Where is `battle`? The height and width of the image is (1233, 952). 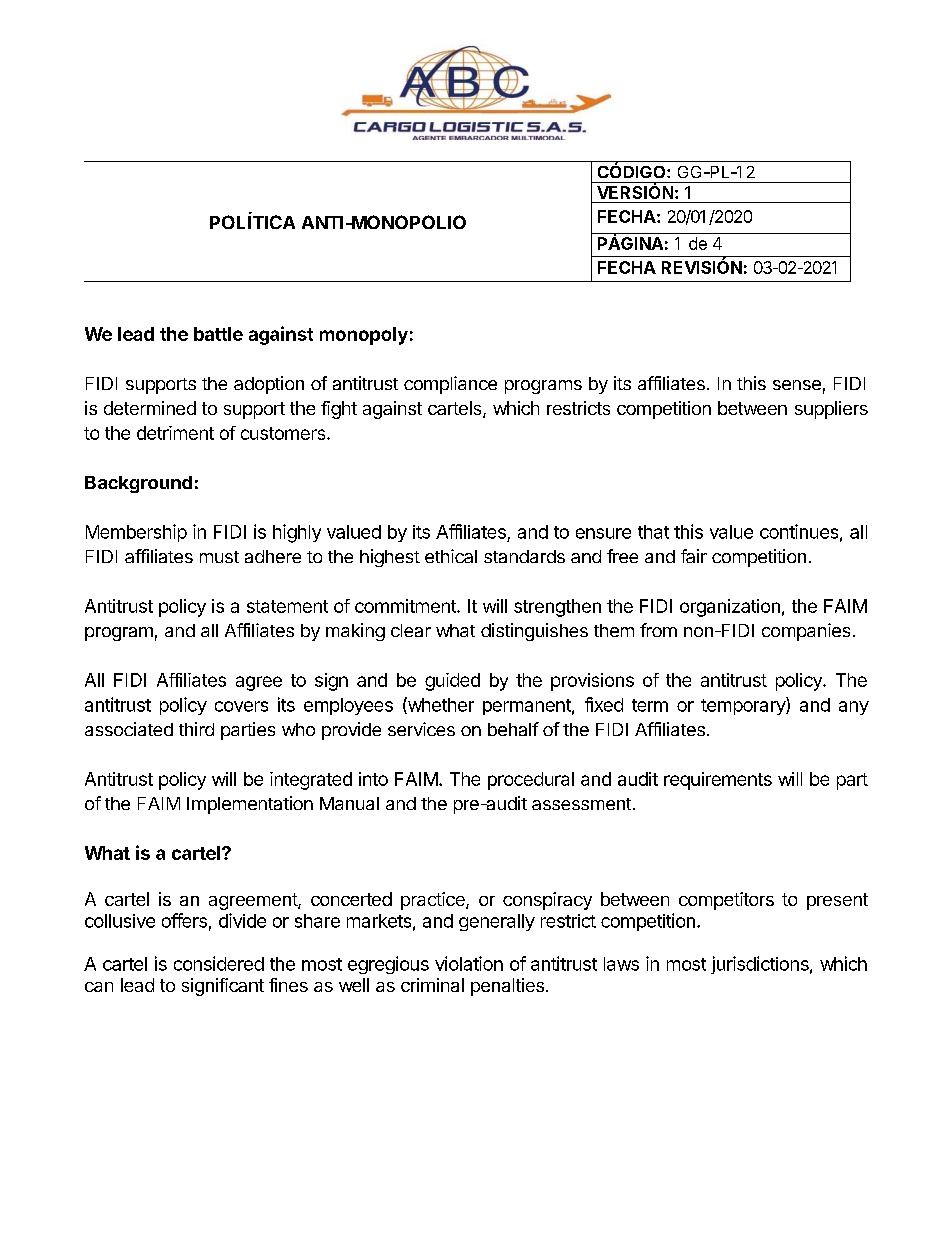 battle is located at coordinates (218, 334).
